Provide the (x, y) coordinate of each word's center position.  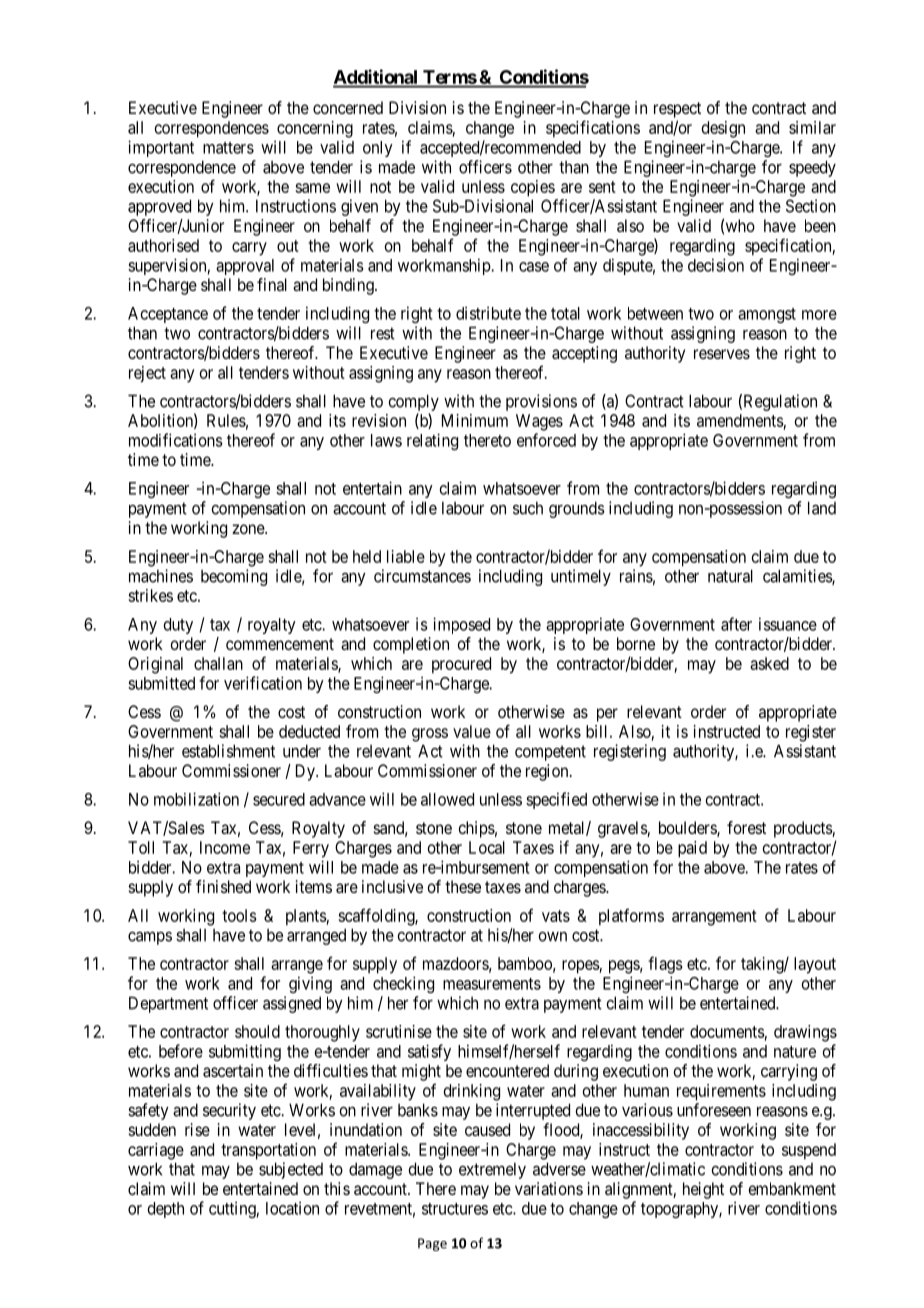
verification (263, 683)
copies (533, 188)
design (723, 129)
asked (769, 663)
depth (166, 1210)
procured (461, 665)
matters (228, 148)
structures (455, 1209)
